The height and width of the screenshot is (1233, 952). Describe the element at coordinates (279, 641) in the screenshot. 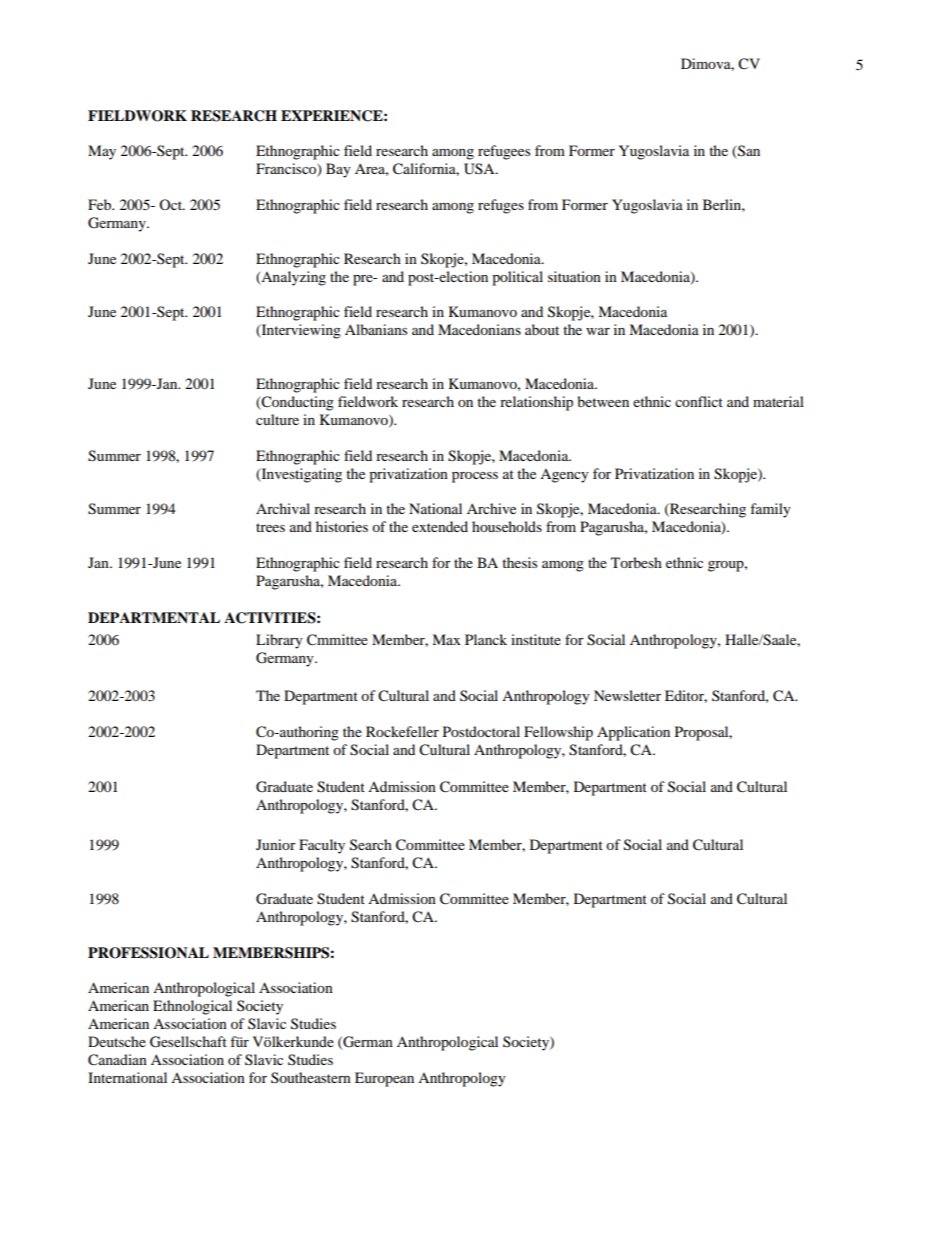

I see `Library` at that location.
